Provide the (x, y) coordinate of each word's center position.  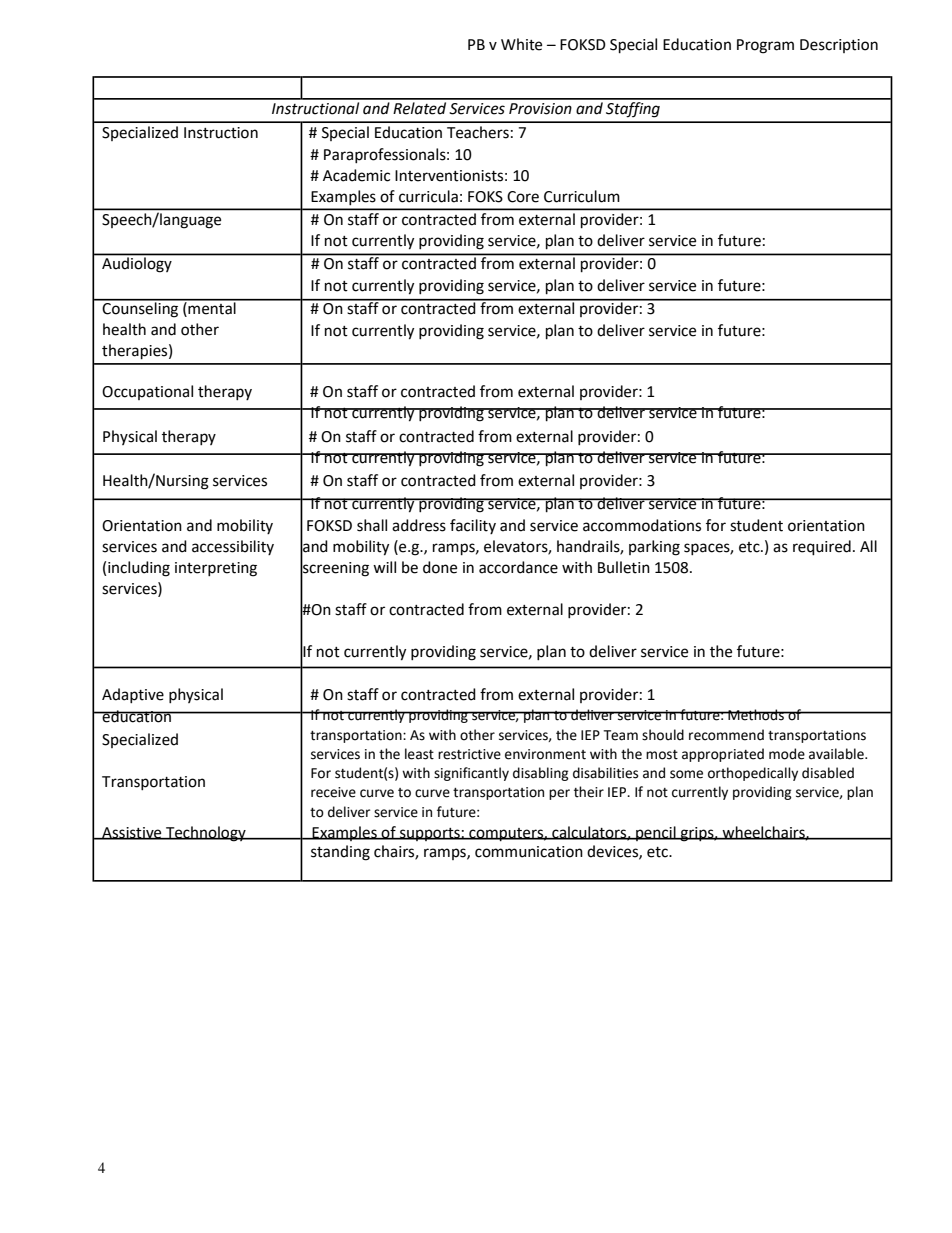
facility (473, 526)
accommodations (642, 525)
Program (765, 46)
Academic (356, 175)
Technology (206, 834)
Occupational (147, 392)
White (521, 44)
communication (529, 852)
